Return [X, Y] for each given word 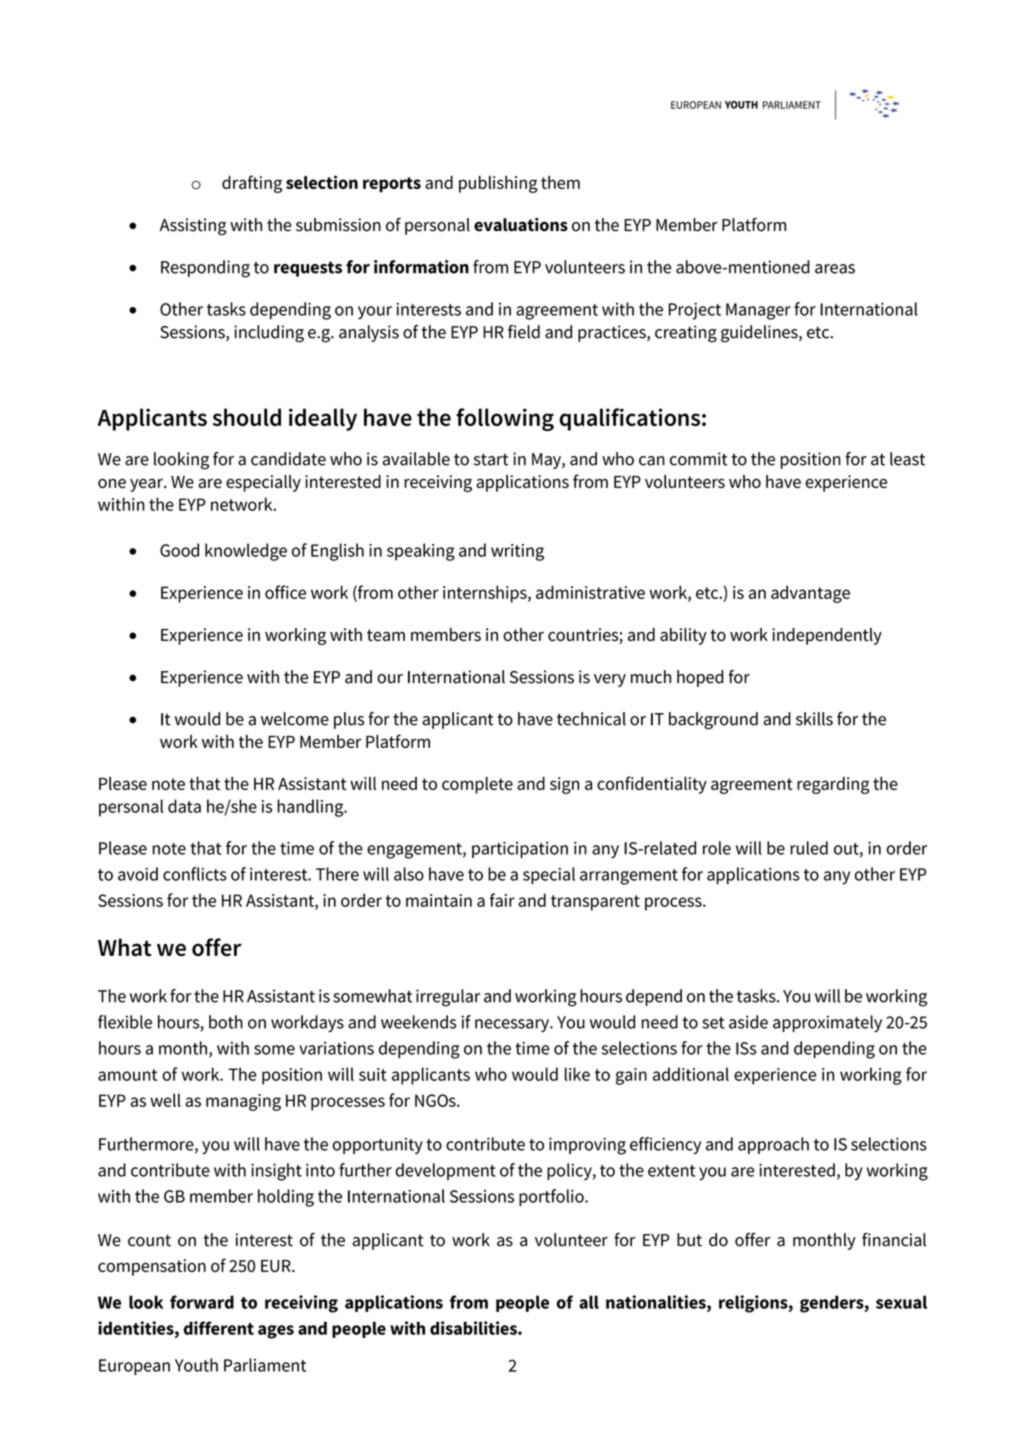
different [219, 1328]
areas [835, 269]
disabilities [474, 1328]
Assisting [193, 226]
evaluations [521, 225]
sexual [901, 1302]
